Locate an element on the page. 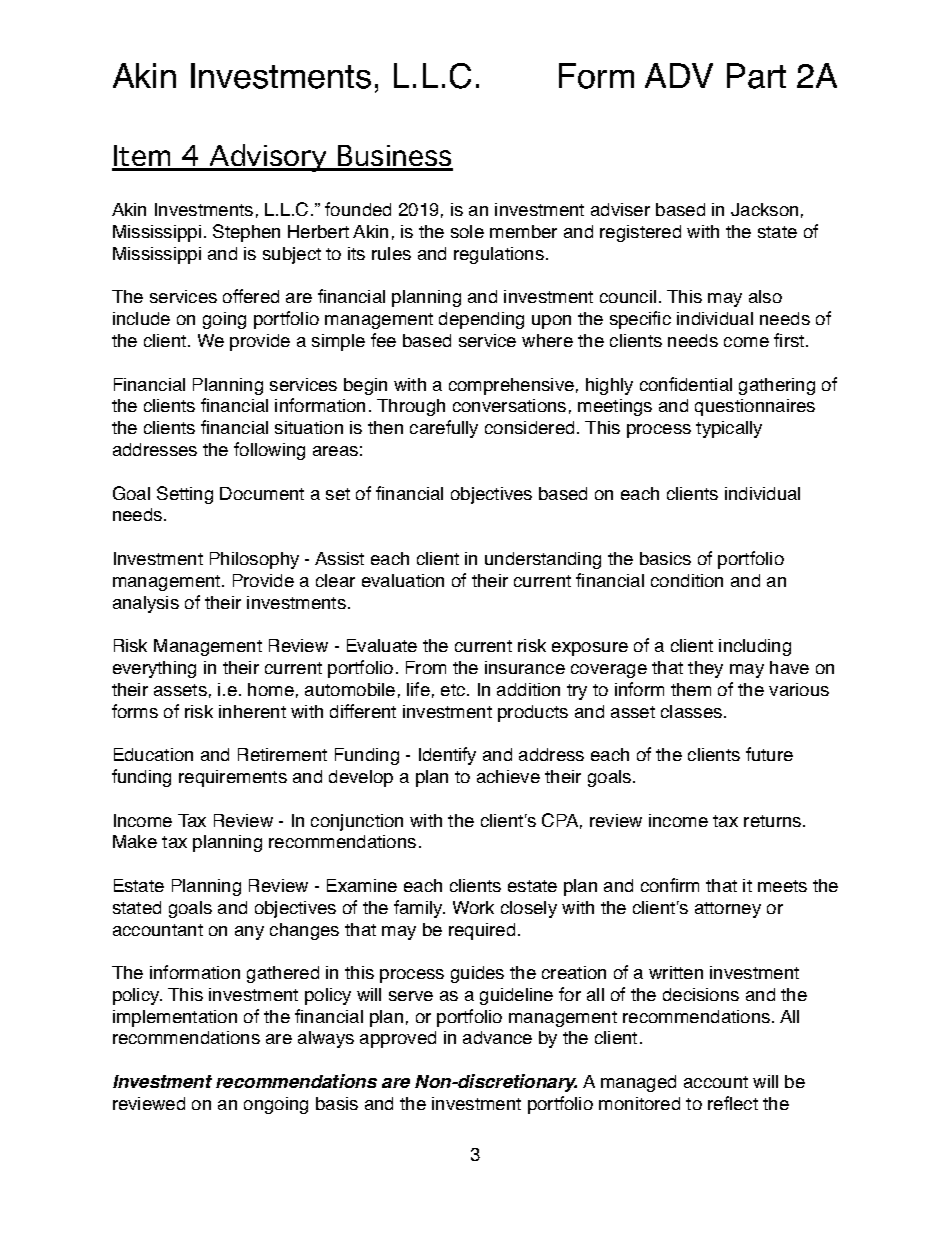 This page has height=1233, width=952. condition is located at coordinates (687, 580).
